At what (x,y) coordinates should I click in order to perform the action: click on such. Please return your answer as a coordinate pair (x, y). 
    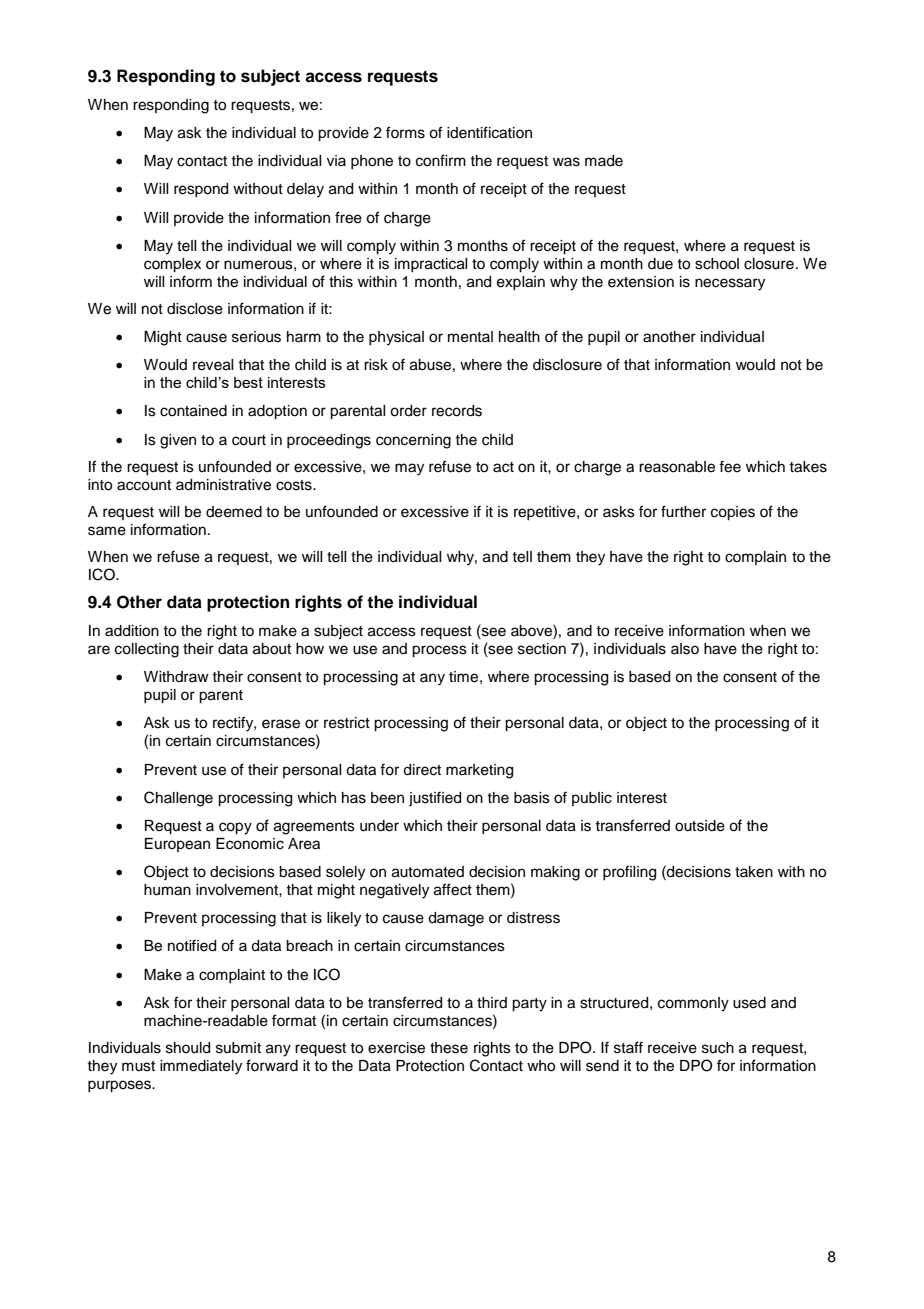
    Looking at the image, I should click on (718, 1048).
